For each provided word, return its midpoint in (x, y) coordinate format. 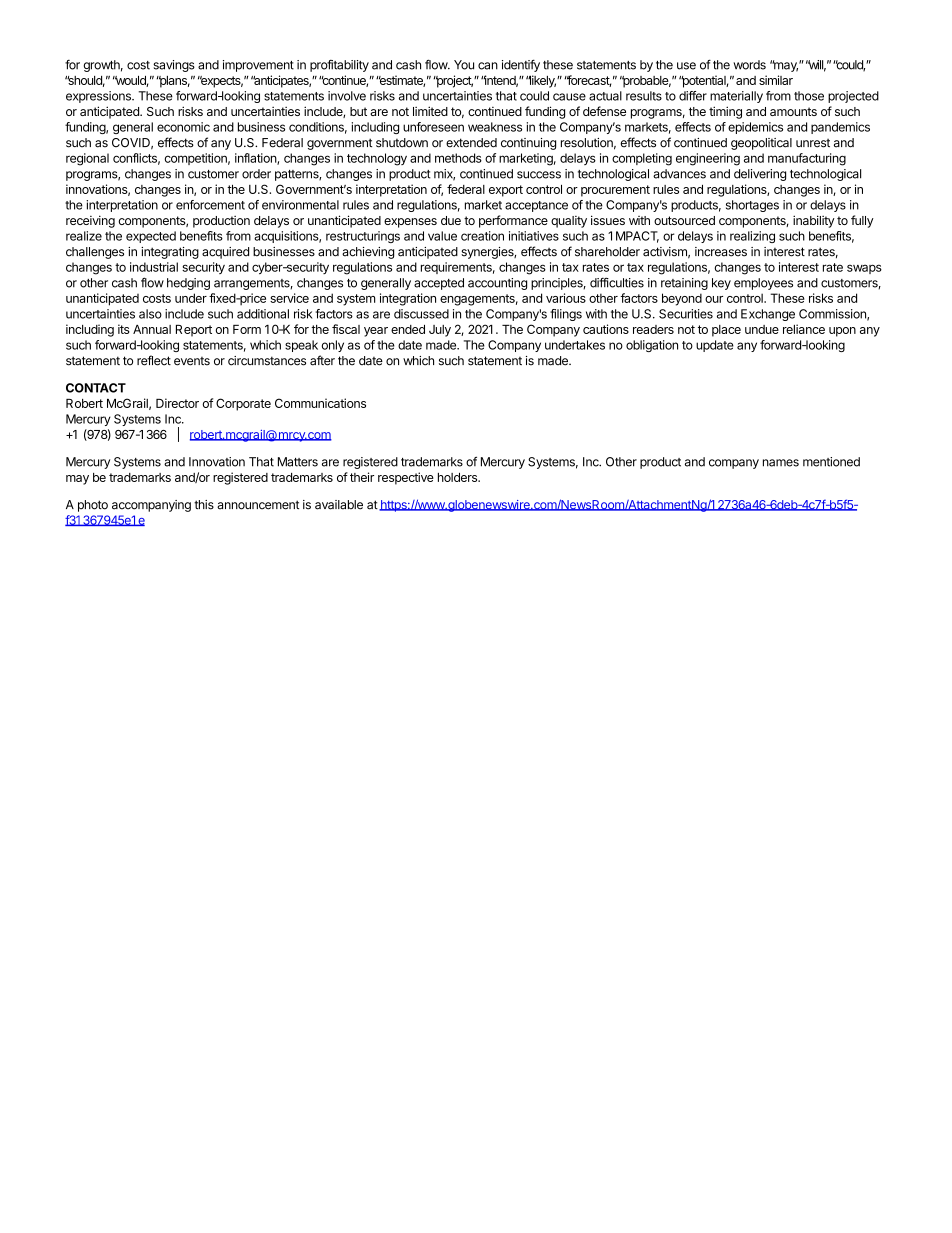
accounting (497, 284)
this (204, 505)
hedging (188, 284)
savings (174, 66)
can (488, 66)
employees (763, 284)
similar (776, 80)
